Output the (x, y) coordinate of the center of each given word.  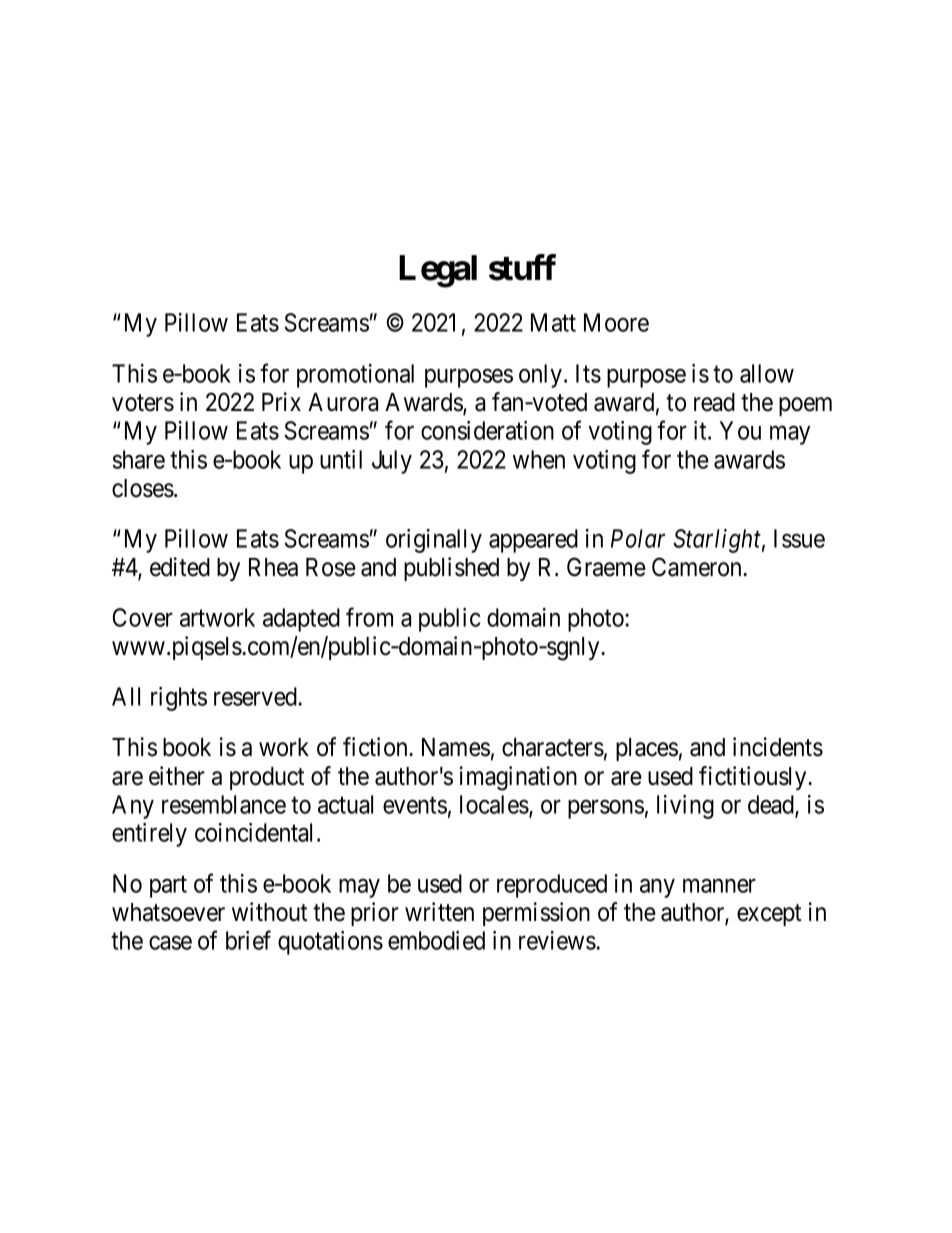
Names (456, 747)
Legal (438, 271)
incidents (778, 747)
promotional (355, 376)
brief (248, 940)
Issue (799, 538)
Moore (616, 322)
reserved (255, 696)
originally (434, 541)
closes (143, 488)
